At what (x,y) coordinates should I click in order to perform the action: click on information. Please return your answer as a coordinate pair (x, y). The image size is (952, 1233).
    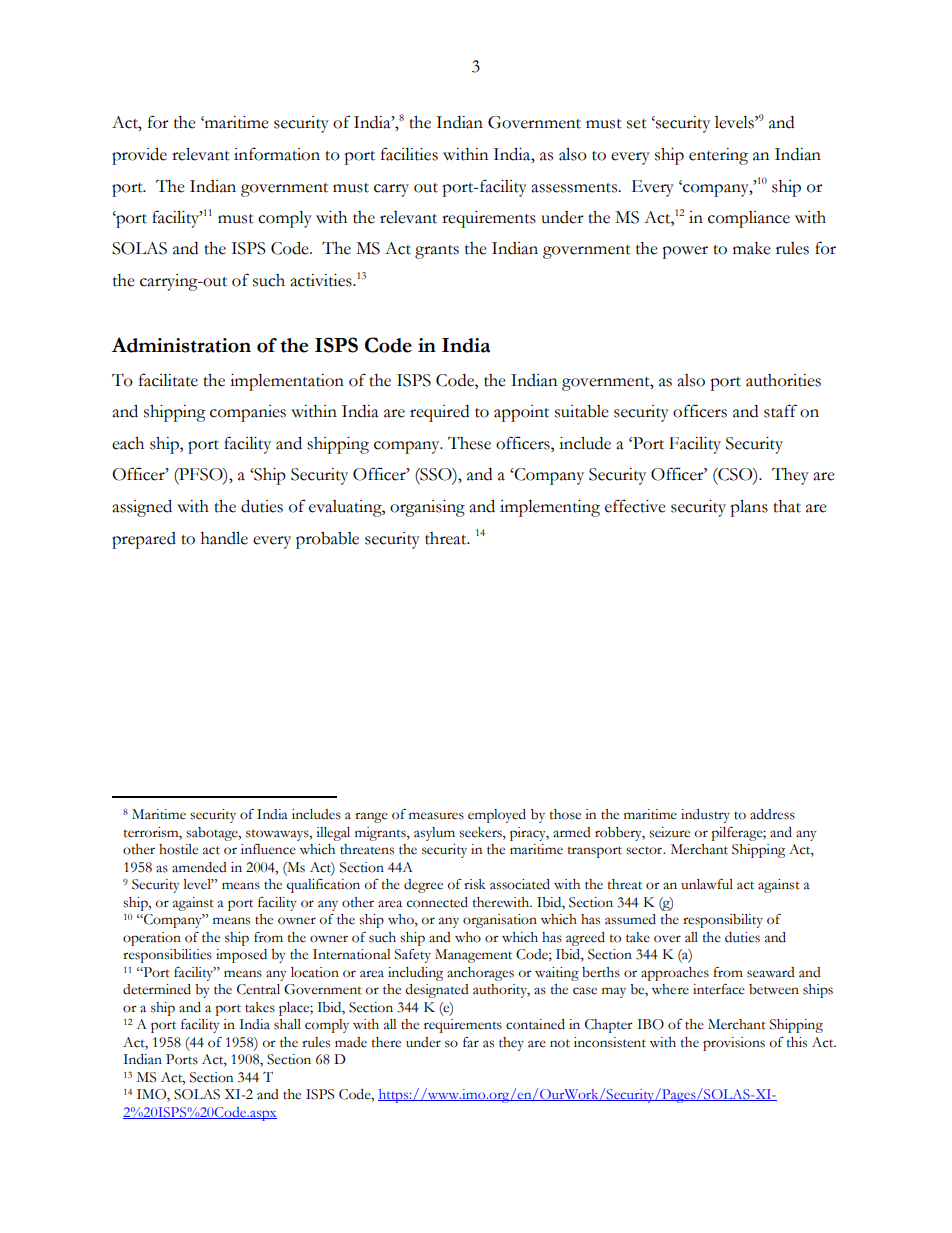
    Looking at the image, I should click on (277, 154).
